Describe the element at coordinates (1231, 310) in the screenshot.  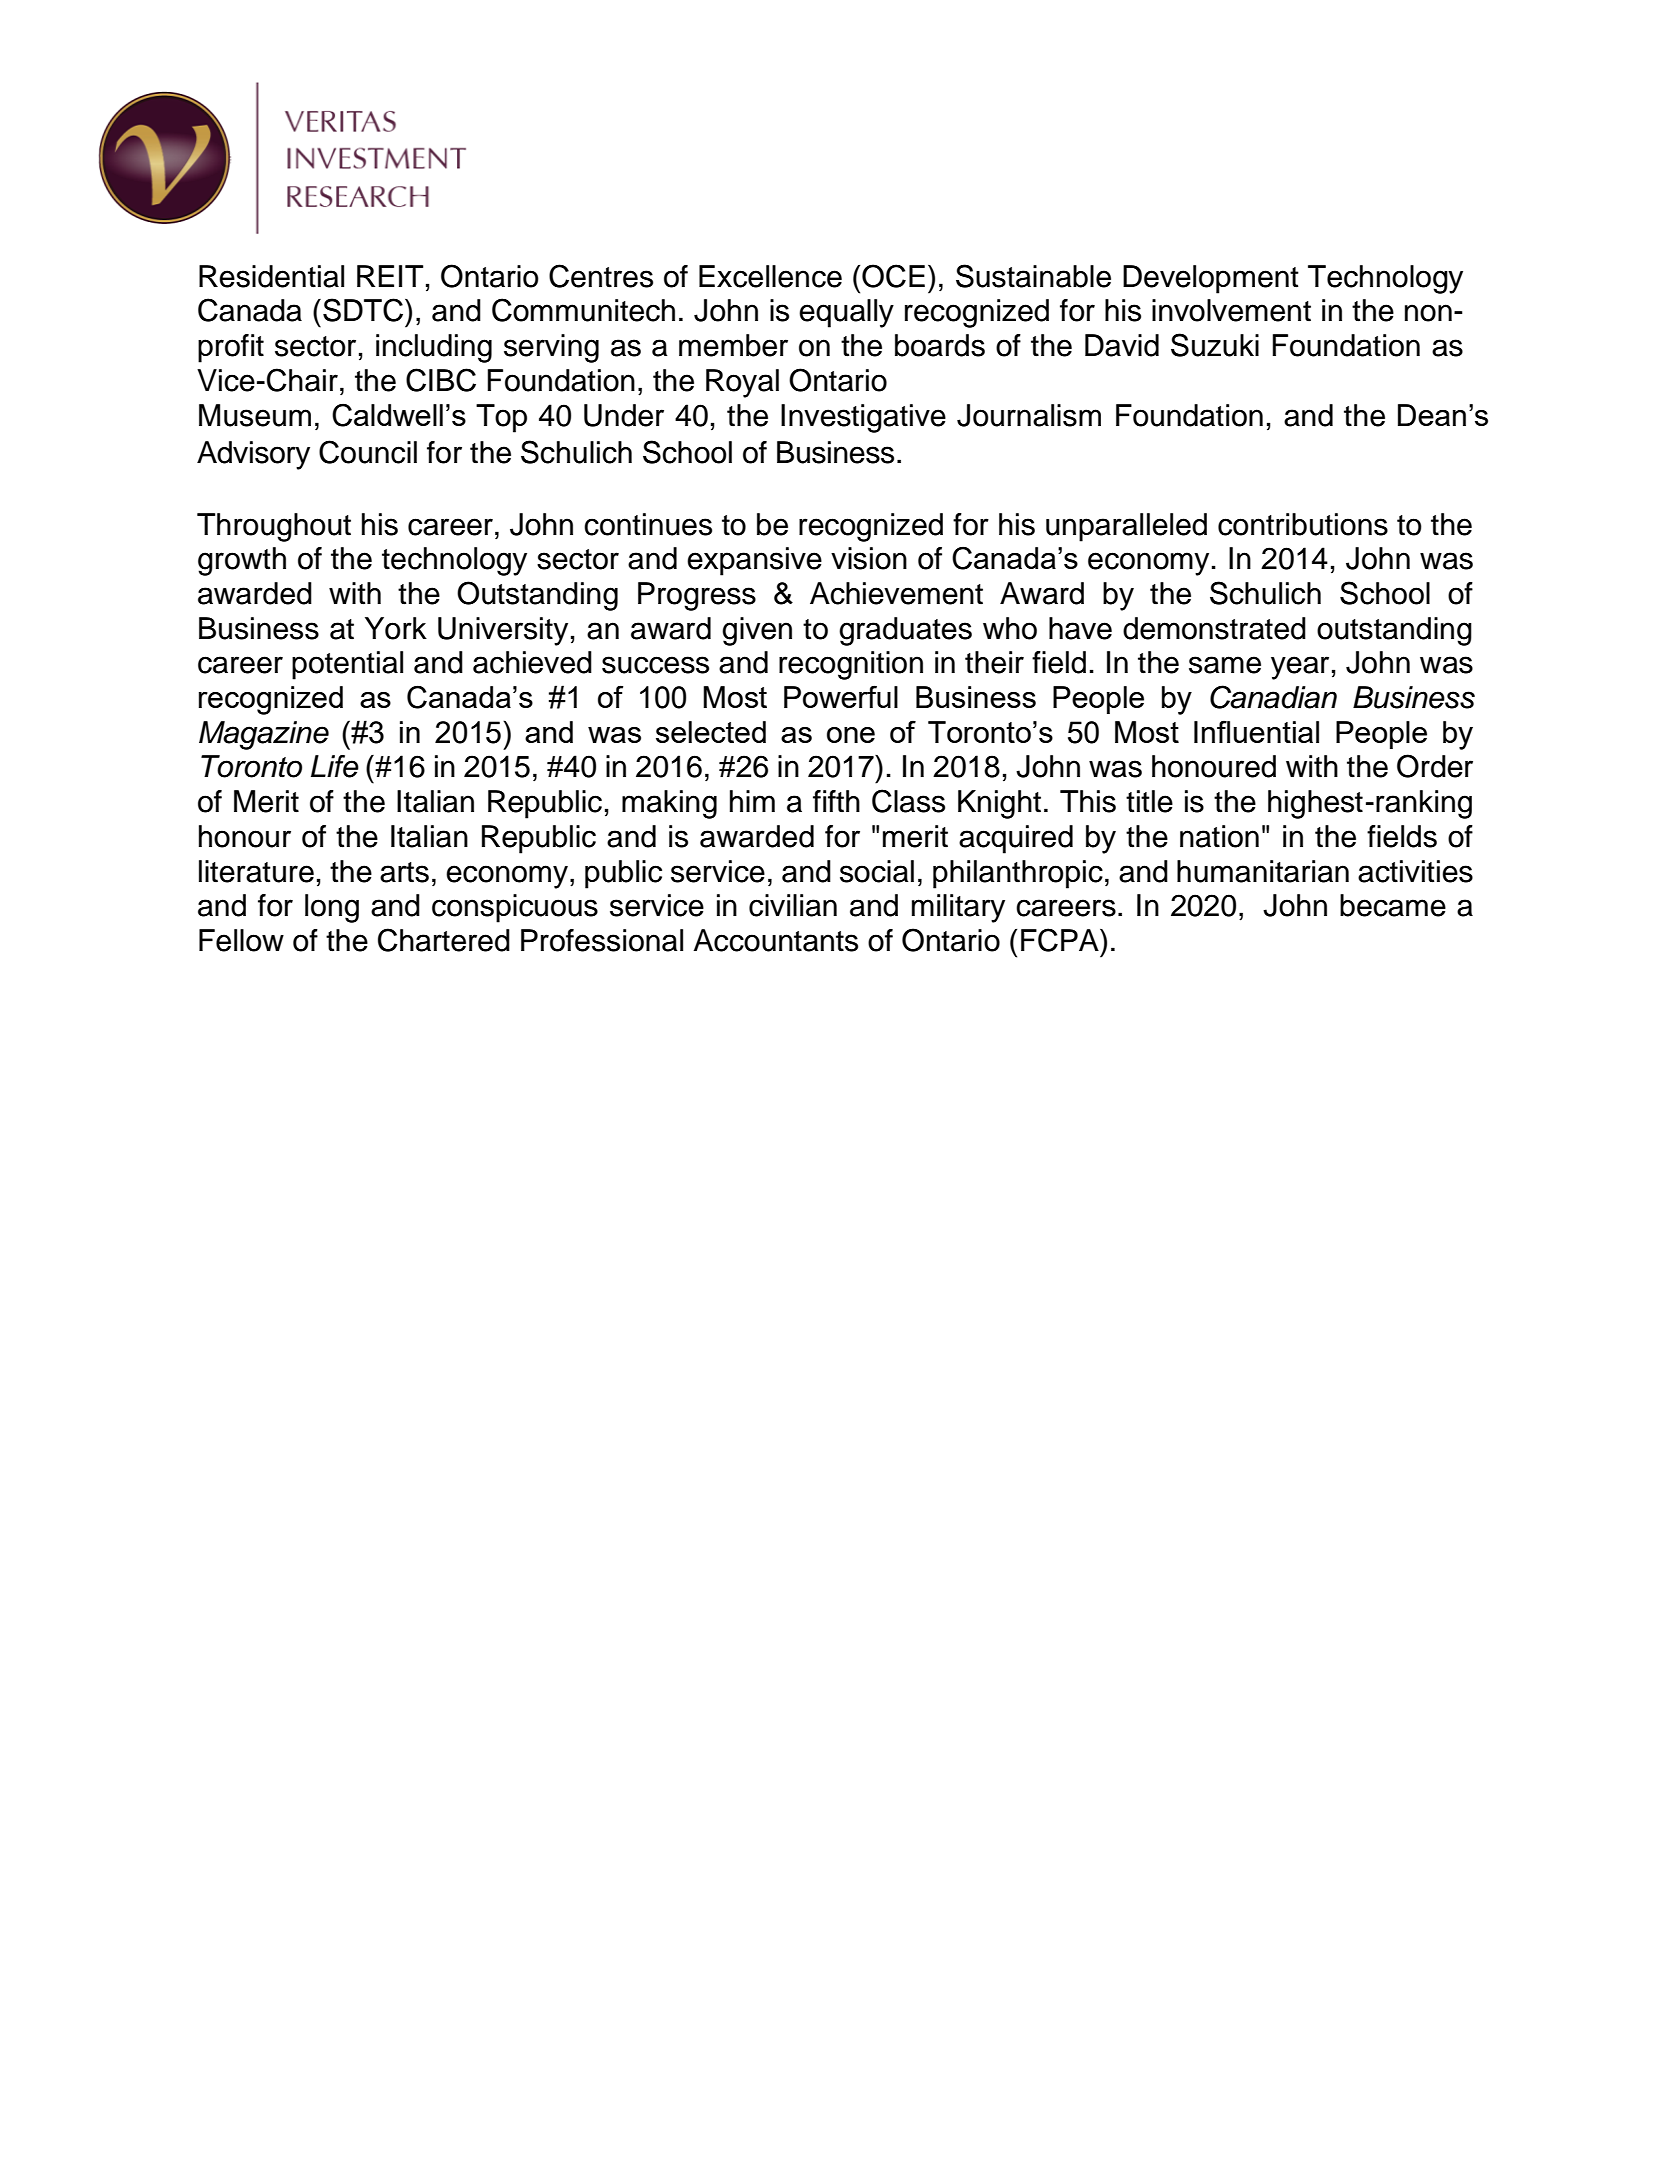
I see `involvement` at that location.
